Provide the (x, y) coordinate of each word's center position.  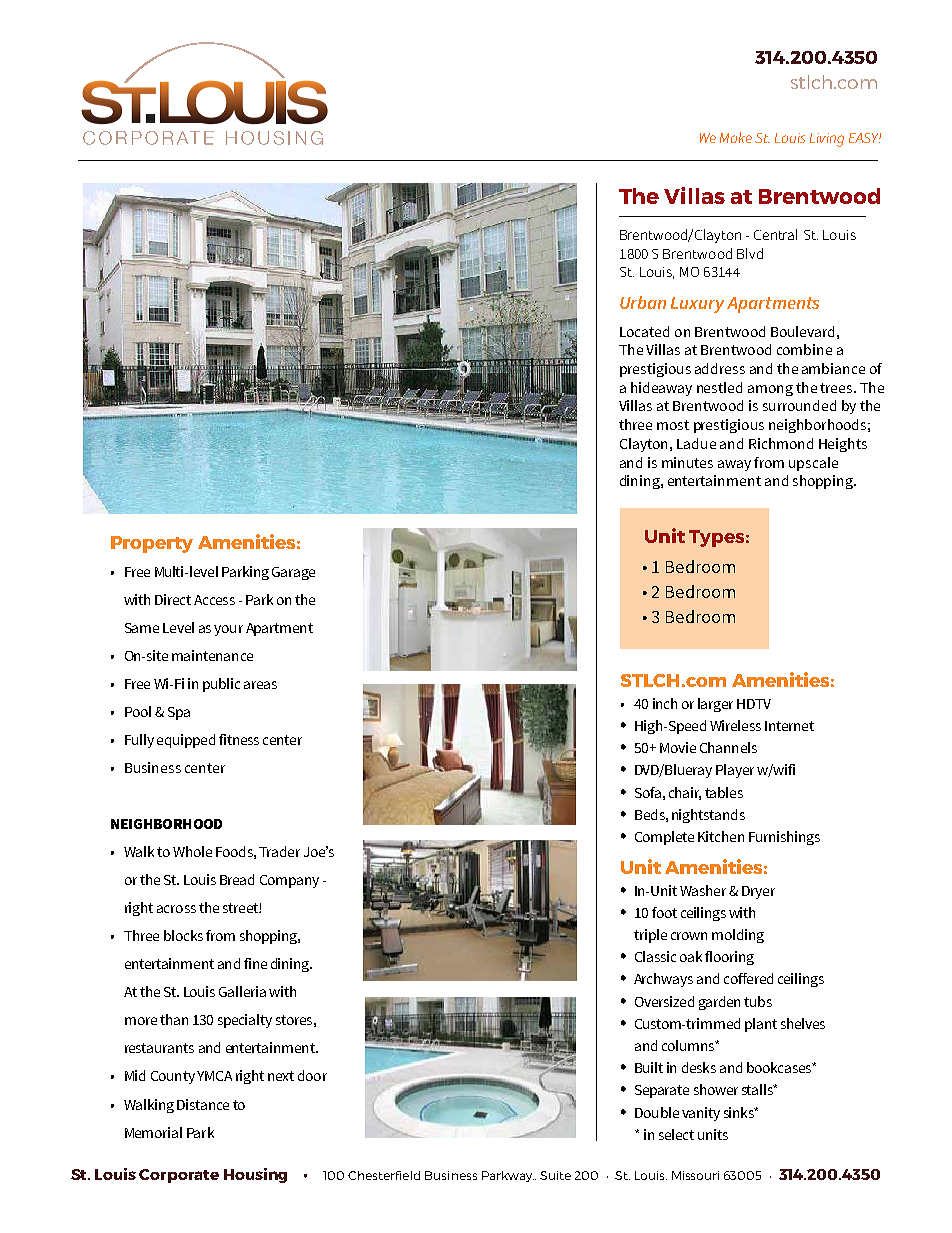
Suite (555, 1175)
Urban (643, 302)
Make (736, 137)
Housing (255, 1175)
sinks (740, 1112)
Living (827, 140)
